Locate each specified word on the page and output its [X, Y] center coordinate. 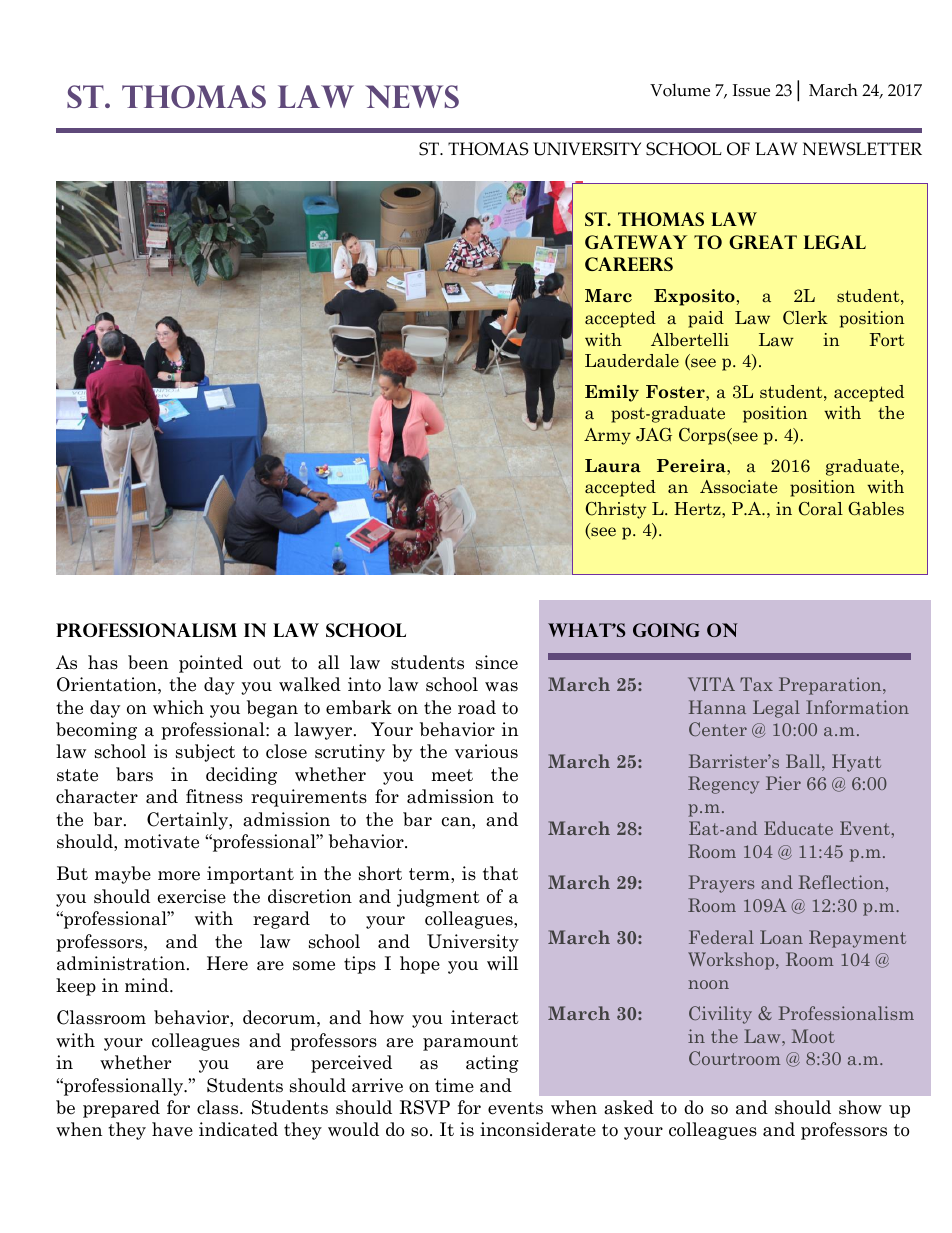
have [172, 1129]
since [497, 662]
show [860, 1107]
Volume [680, 90]
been [148, 662]
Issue [751, 90]
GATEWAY [636, 242]
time [454, 1085]
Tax [756, 684]
